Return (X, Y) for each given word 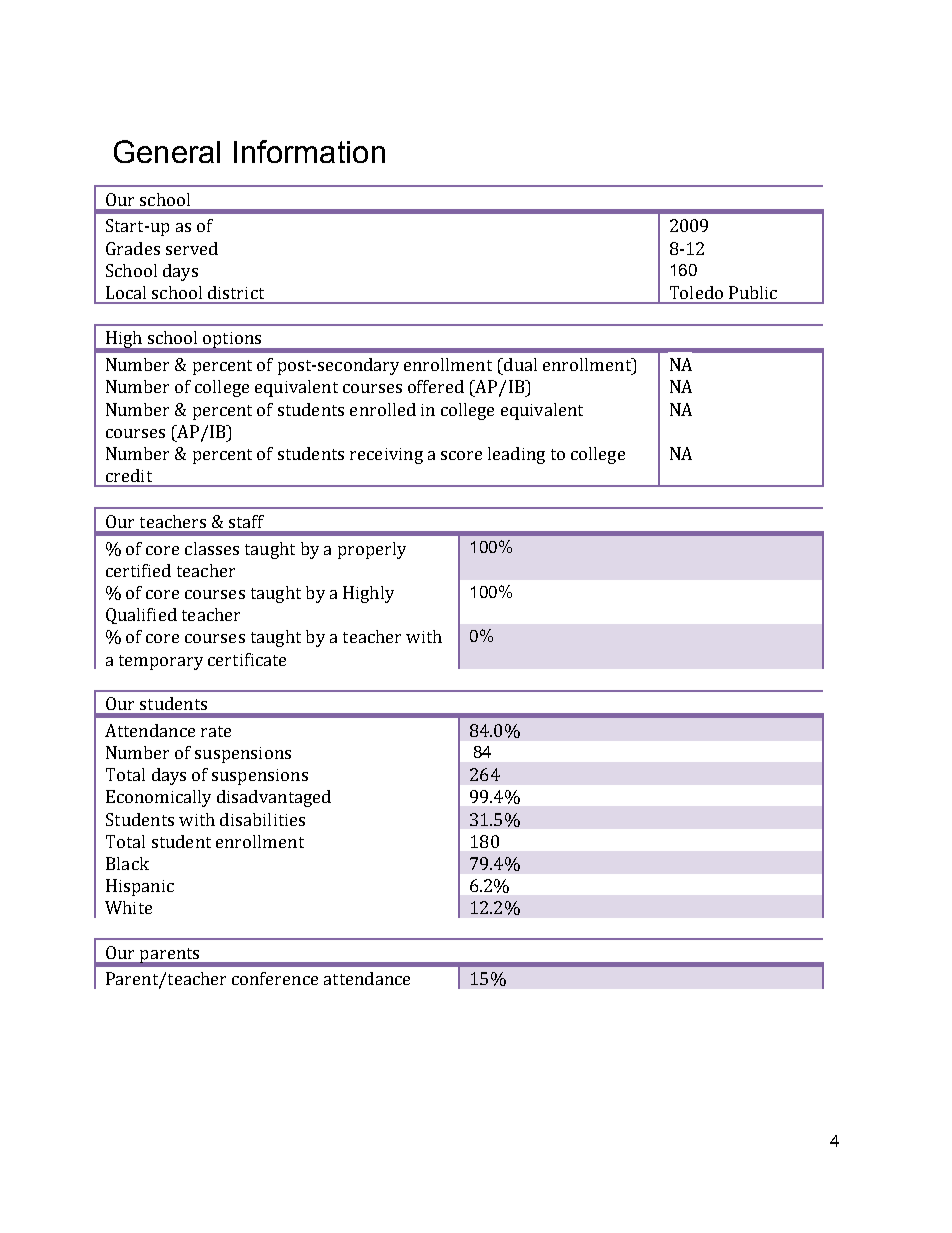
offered (436, 386)
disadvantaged (274, 798)
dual (519, 364)
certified (138, 570)
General (167, 151)
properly (372, 550)
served (192, 248)
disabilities (262, 819)
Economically (158, 798)
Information (309, 151)
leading (516, 455)
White (128, 907)
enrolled (383, 409)
